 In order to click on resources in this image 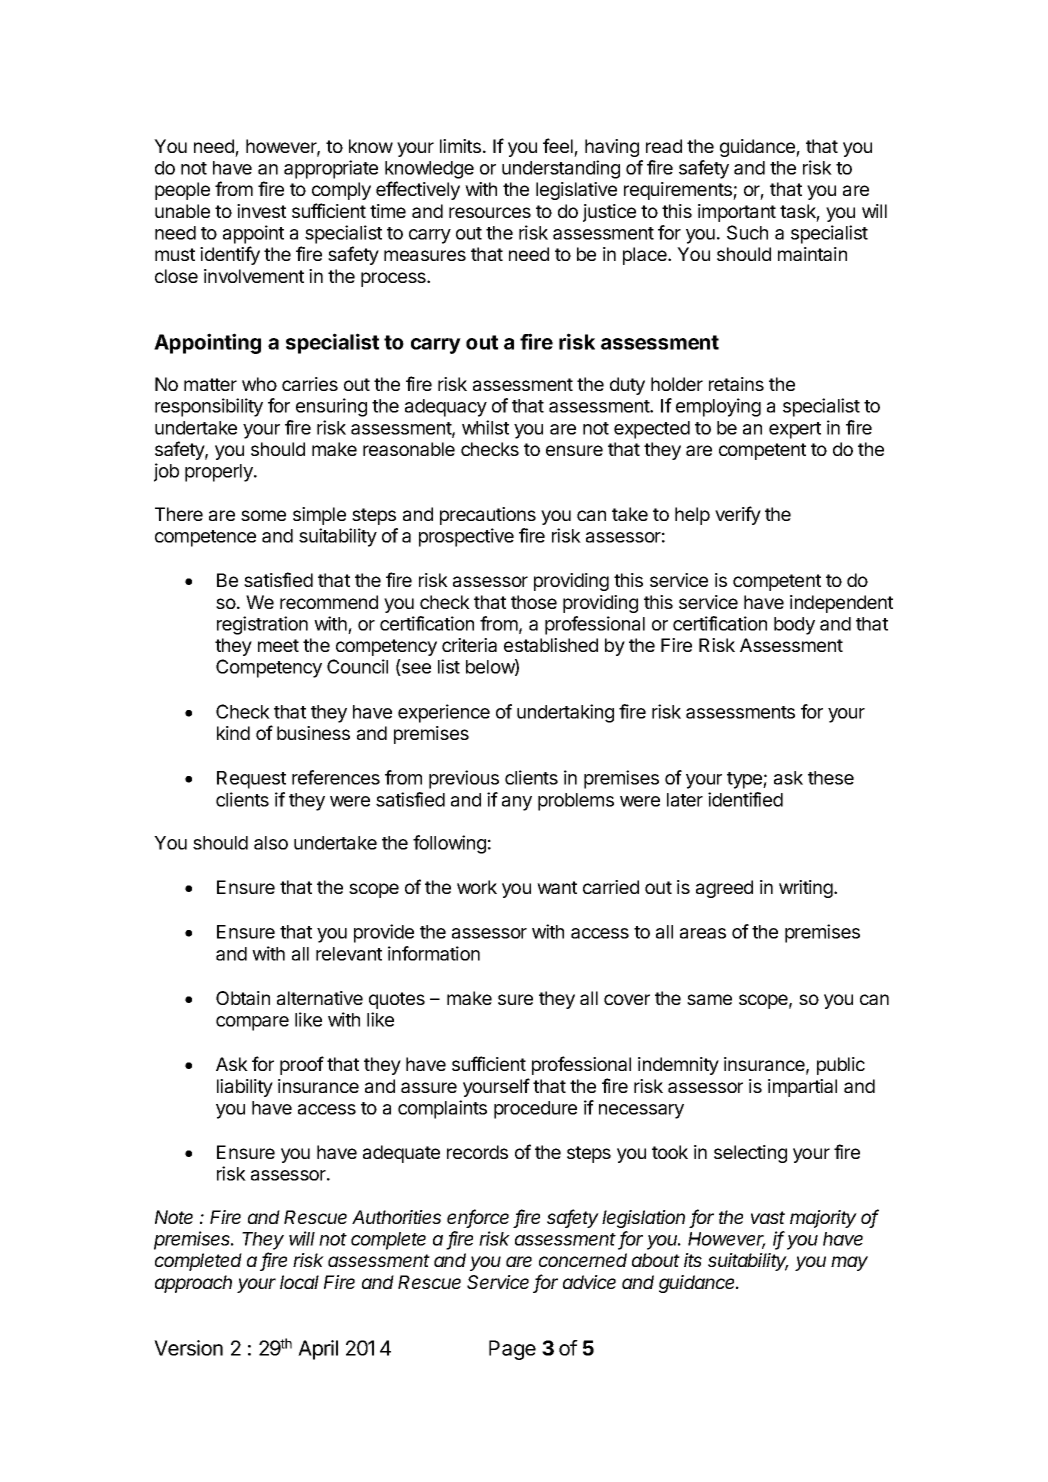, I will do `click(490, 212)`.
